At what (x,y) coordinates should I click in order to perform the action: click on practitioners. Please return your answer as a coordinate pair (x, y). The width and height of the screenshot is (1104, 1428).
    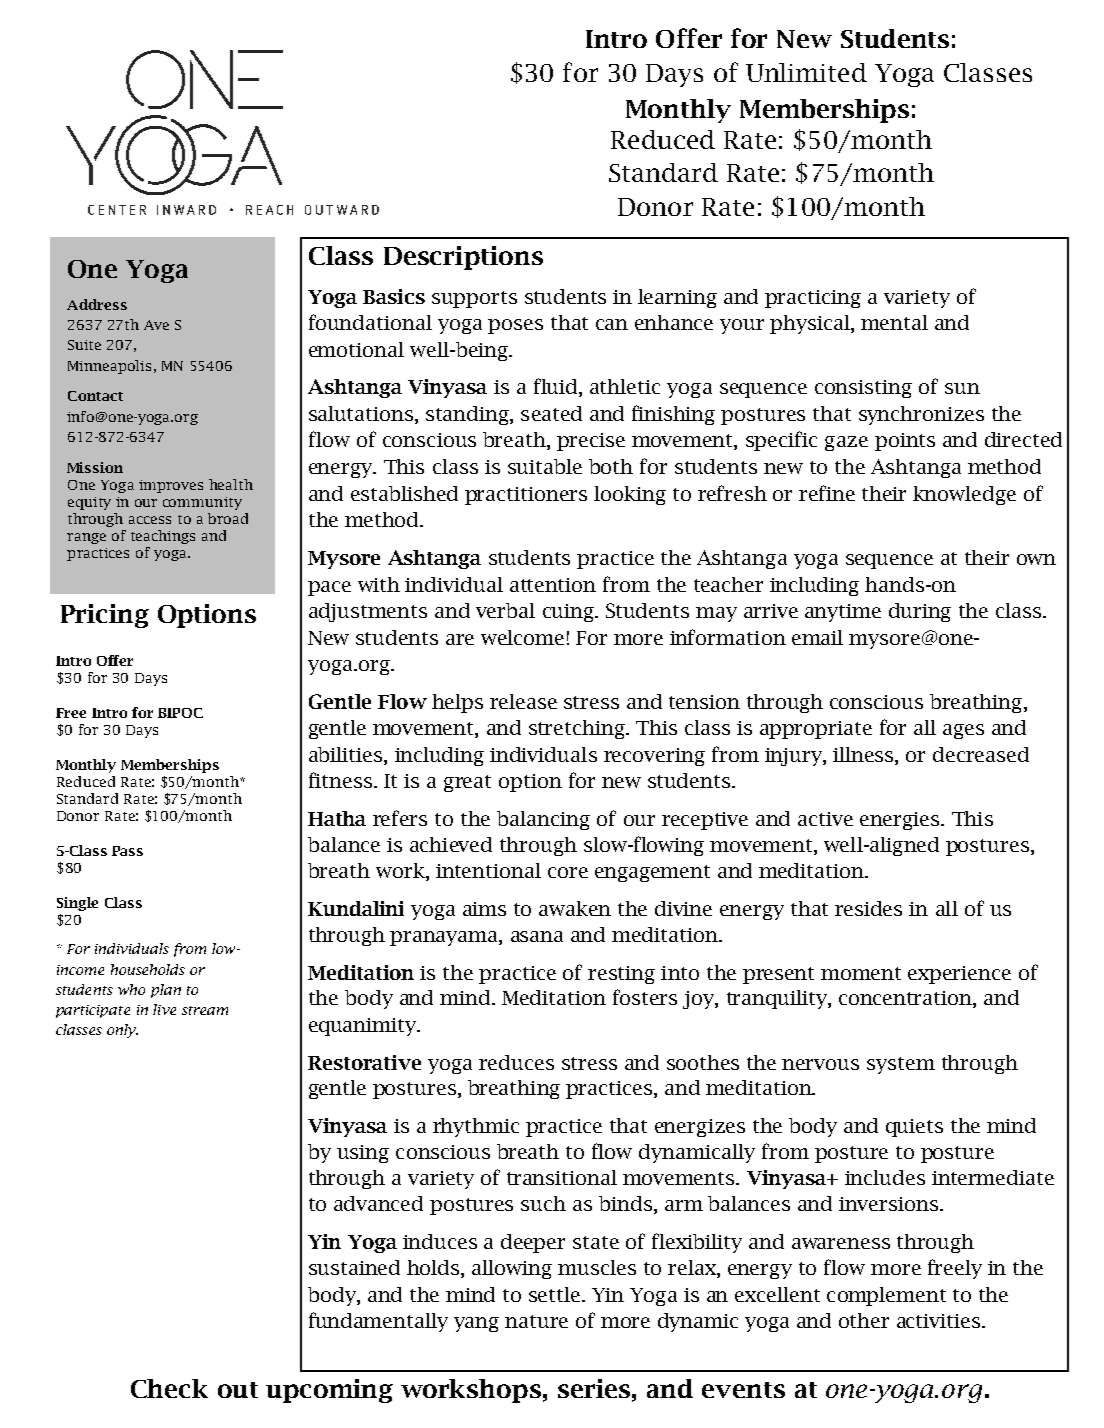
    Looking at the image, I should click on (526, 496).
